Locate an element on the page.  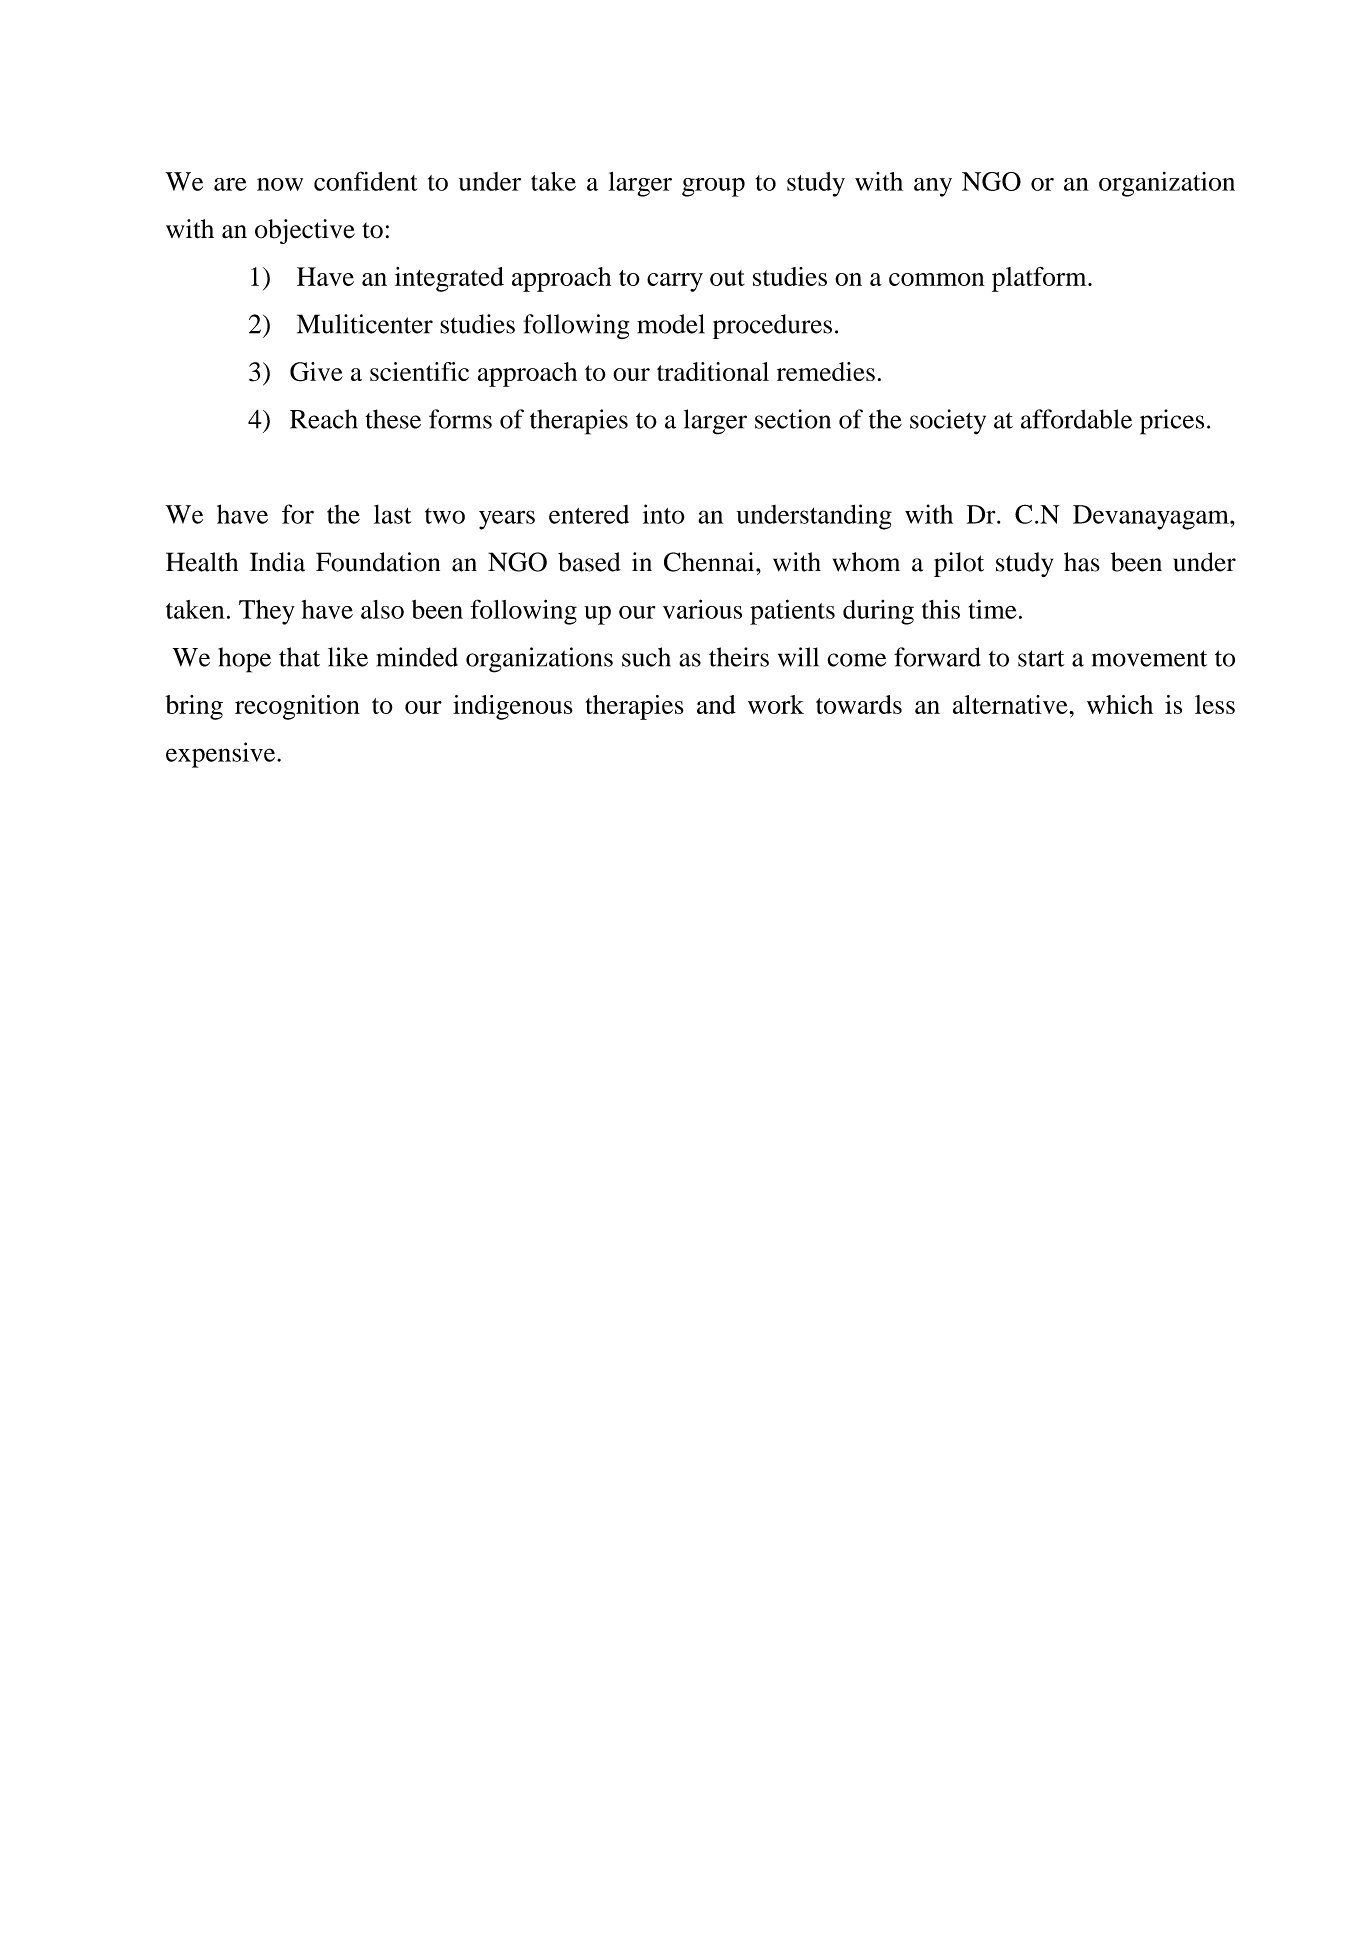
recognition is located at coordinates (297, 707).
